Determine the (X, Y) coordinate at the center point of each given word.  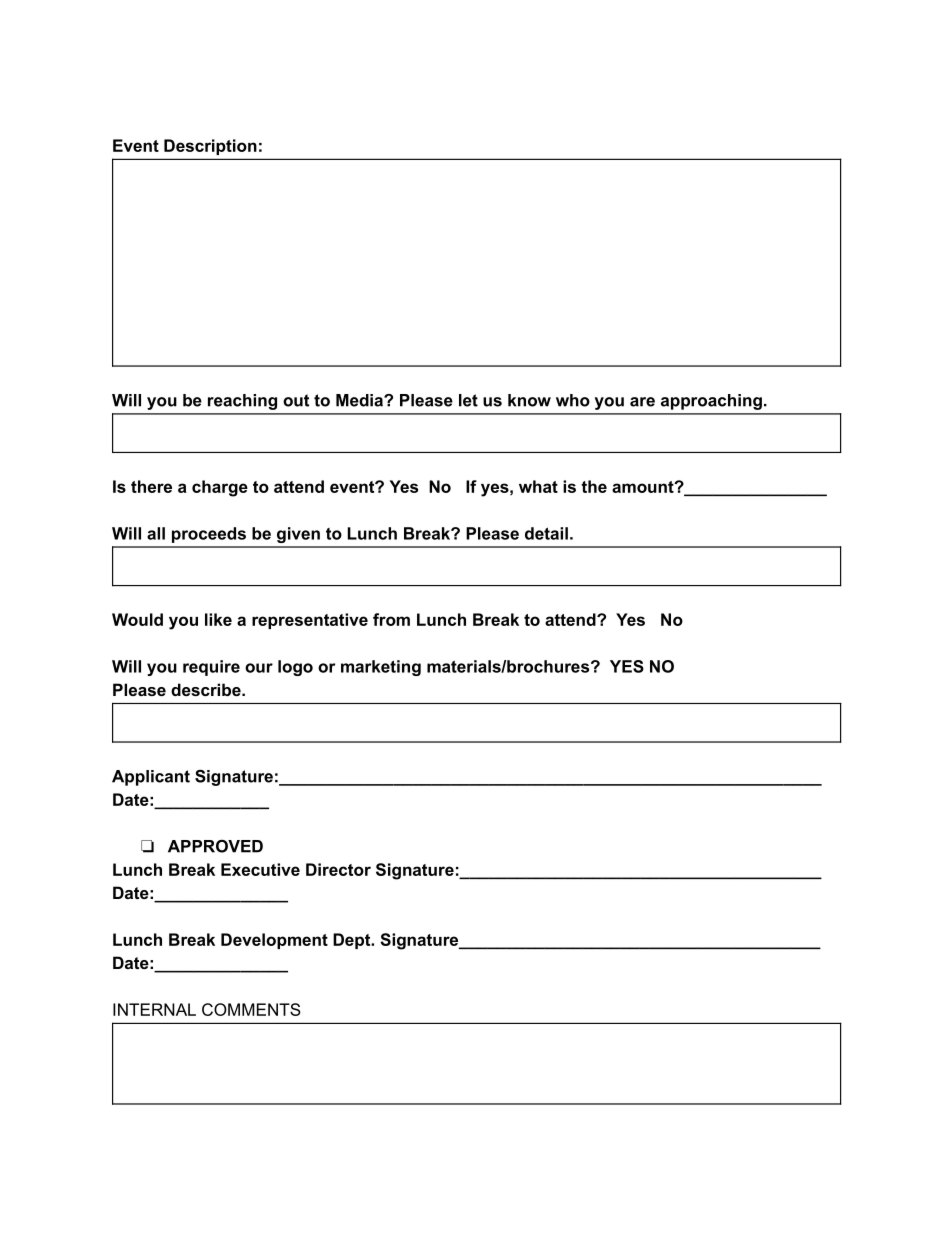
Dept (353, 941)
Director (338, 869)
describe (207, 689)
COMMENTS (251, 1009)
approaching (711, 402)
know (529, 400)
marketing (381, 668)
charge (220, 488)
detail (546, 533)
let (468, 400)
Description (210, 147)
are (642, 402)
